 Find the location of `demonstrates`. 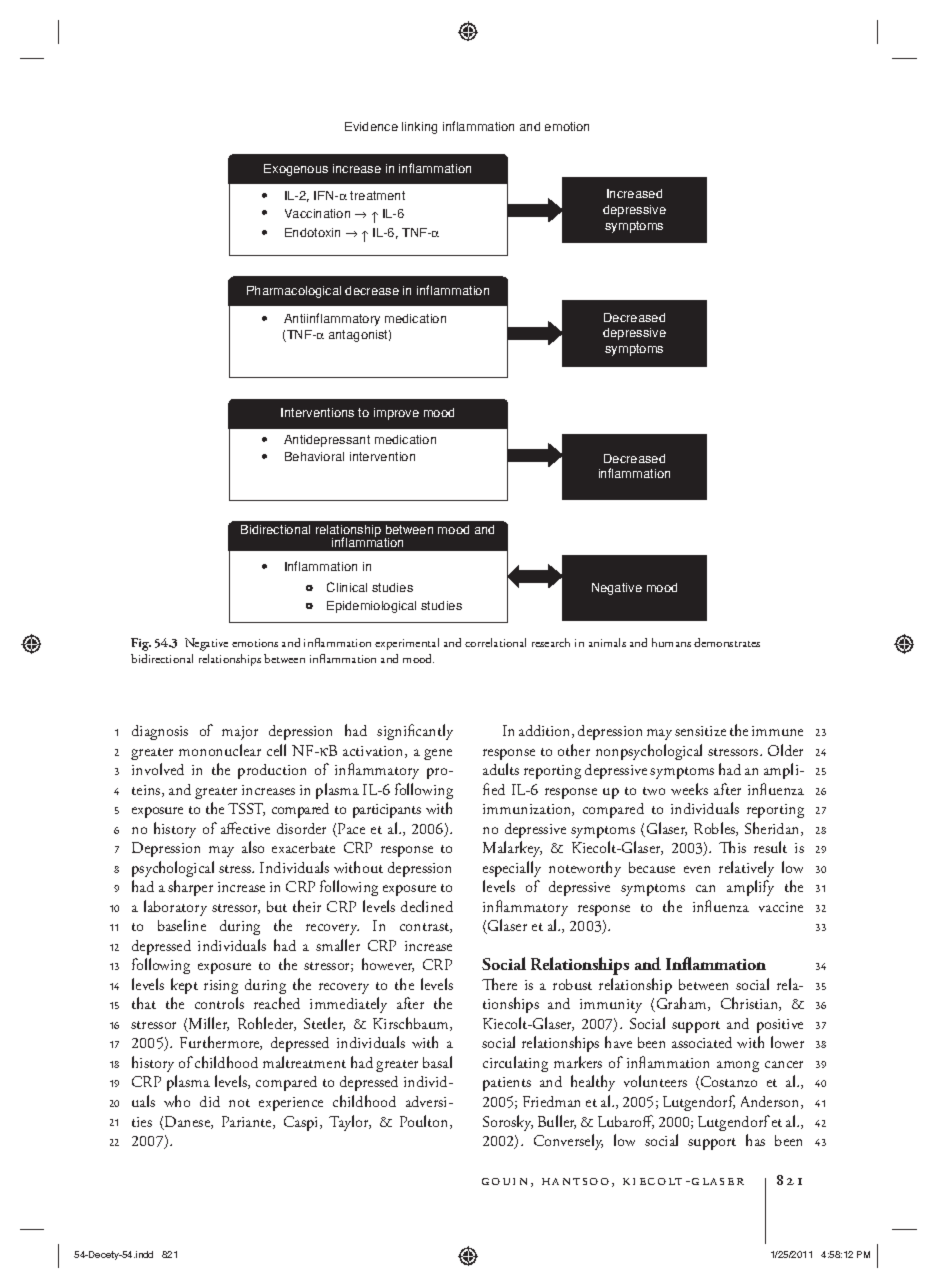

demonstrates is located at coordinates (727, 642).
